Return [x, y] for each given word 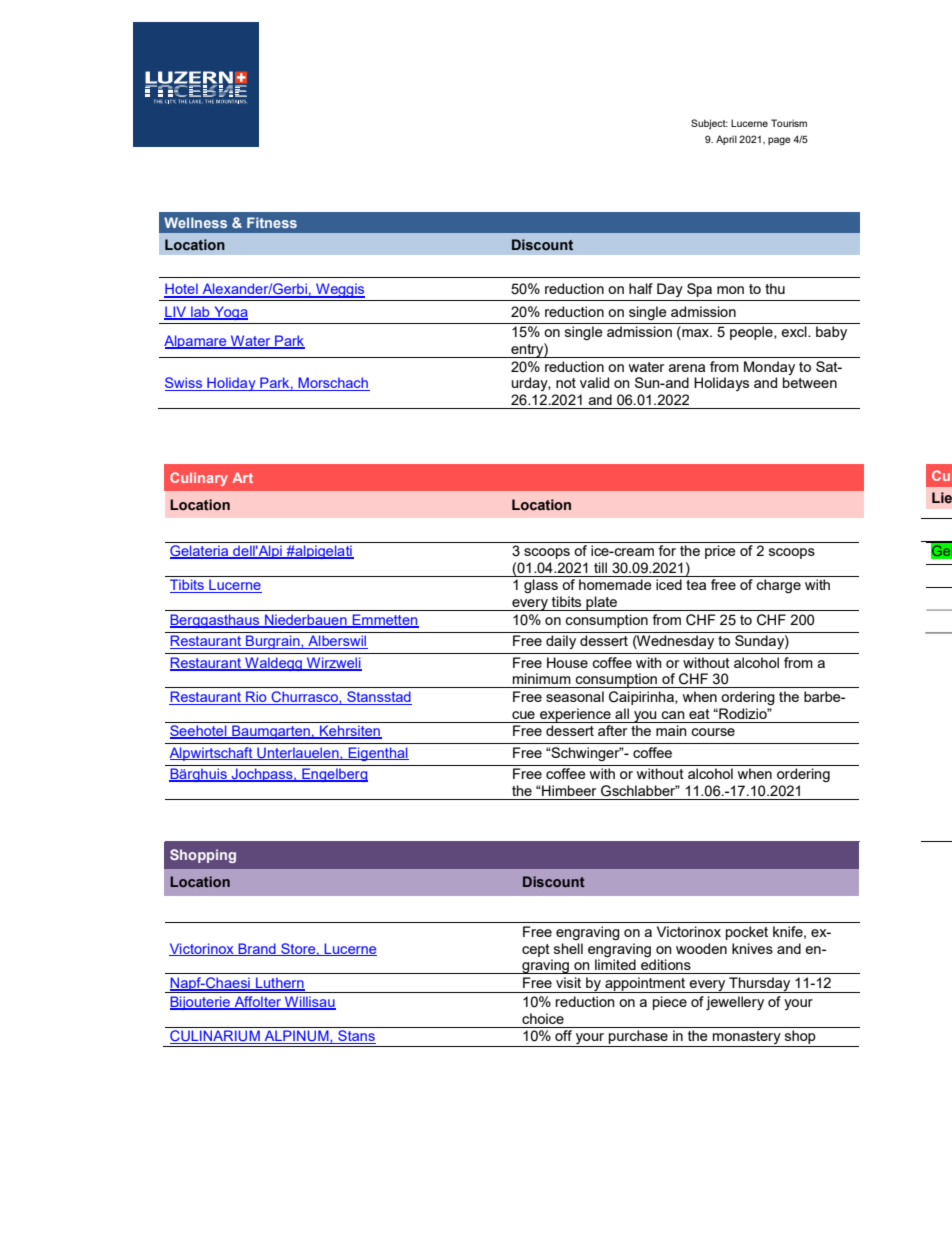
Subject [709, 124]
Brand [257, 949]
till [600, 567]
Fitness [272, 222]
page [779, 141]
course [713, 732]
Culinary [199, 479]
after [612, 730]
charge [778, 586]
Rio [256, 698]
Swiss [185, 384]
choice [543, 1018]
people [752, 333]
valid [594, 382]
